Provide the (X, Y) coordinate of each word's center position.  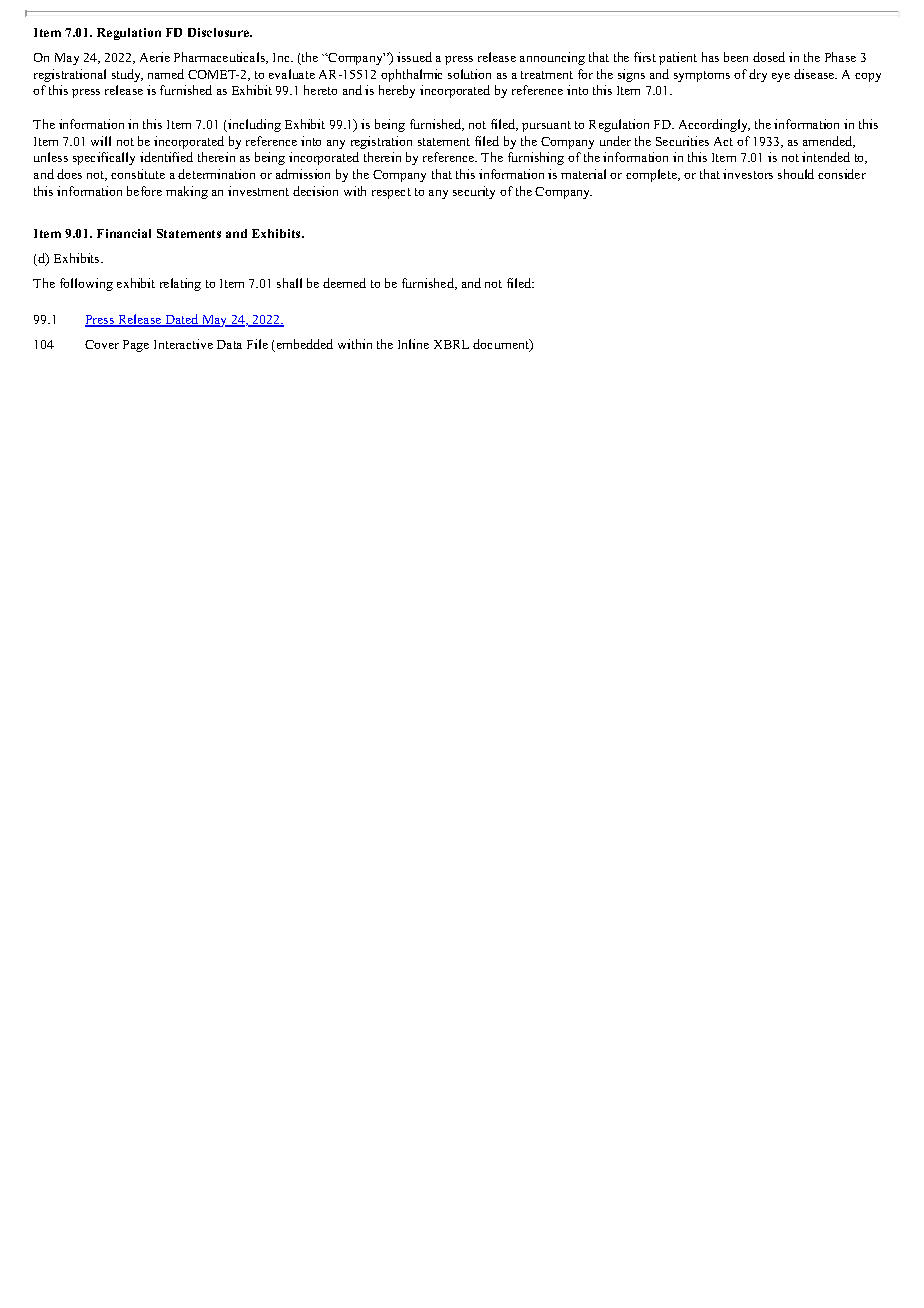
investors (748, 174)
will (101, 141)
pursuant (546, 126)
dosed (769, 57)
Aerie (155, 57)
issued (414, 57)
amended (829, 142)
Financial (124, 233)
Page (136, 346)
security (474, 192)
